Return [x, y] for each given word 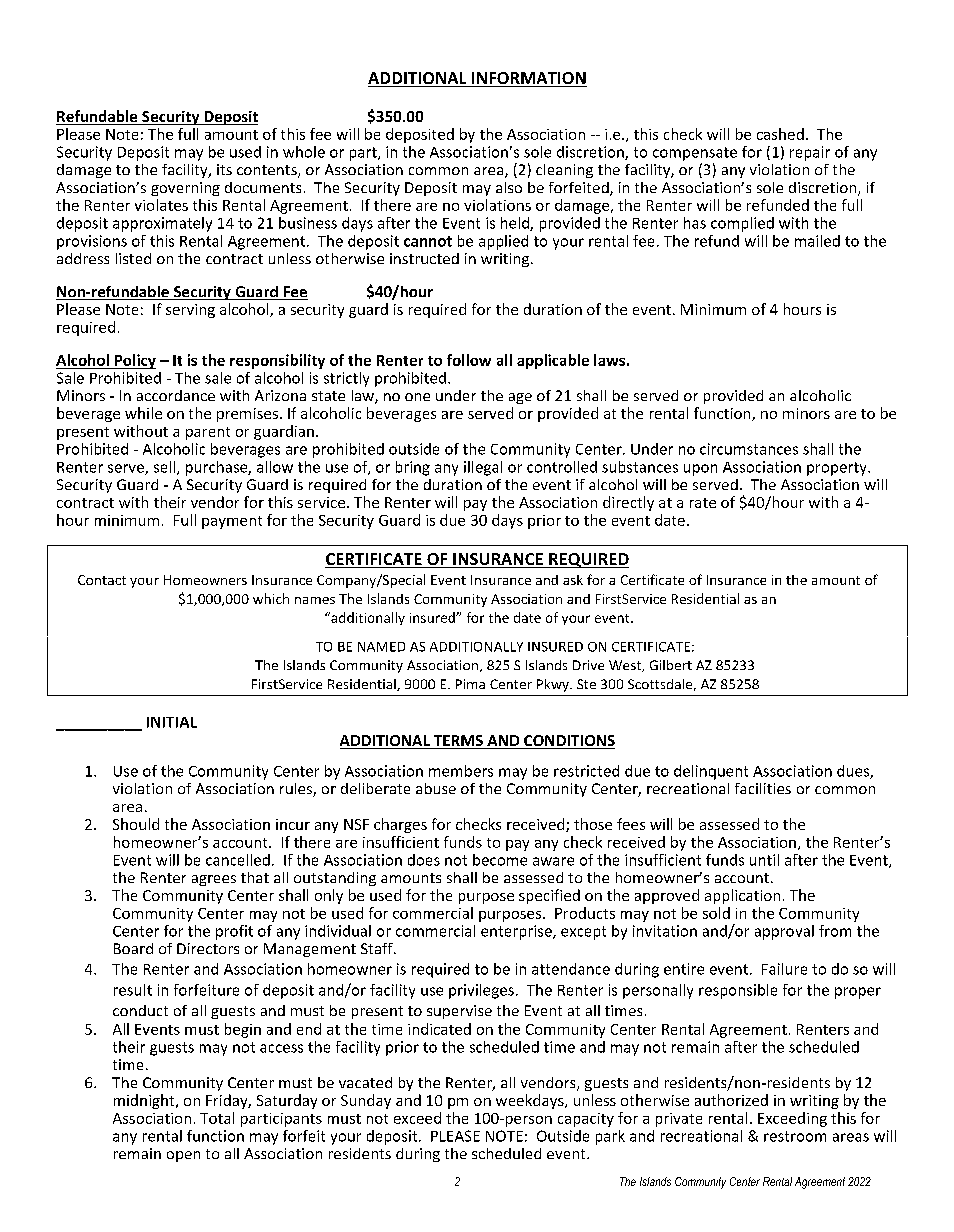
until [764, 860]
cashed [780, 134]
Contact [102, 580]
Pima [470, 684]
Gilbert [671, 665]
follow [469, 360]
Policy [134, 361]
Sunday [366, 1101]
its [224, 169]
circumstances [749, 449]
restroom [795, 1136]
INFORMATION [528, 79]
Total [217, 1118]
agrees [214, 880]
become [500, 860]
